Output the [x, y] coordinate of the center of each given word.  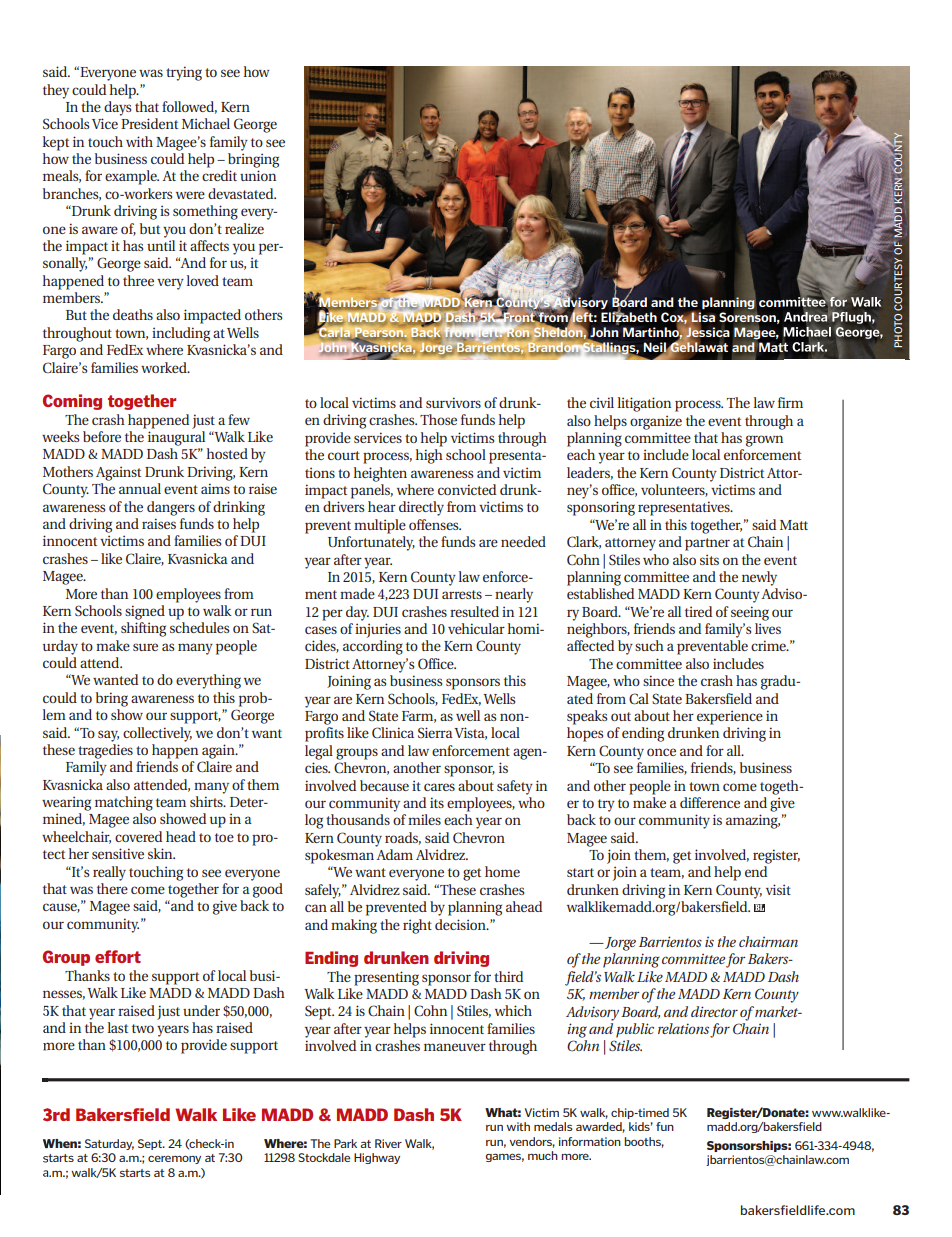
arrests [462, 594]
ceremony [174, 1159]
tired [698, 611]
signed [145, 612]
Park [345, 1143]
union [258, 175]
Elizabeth [629, 317]
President [149, 123]
